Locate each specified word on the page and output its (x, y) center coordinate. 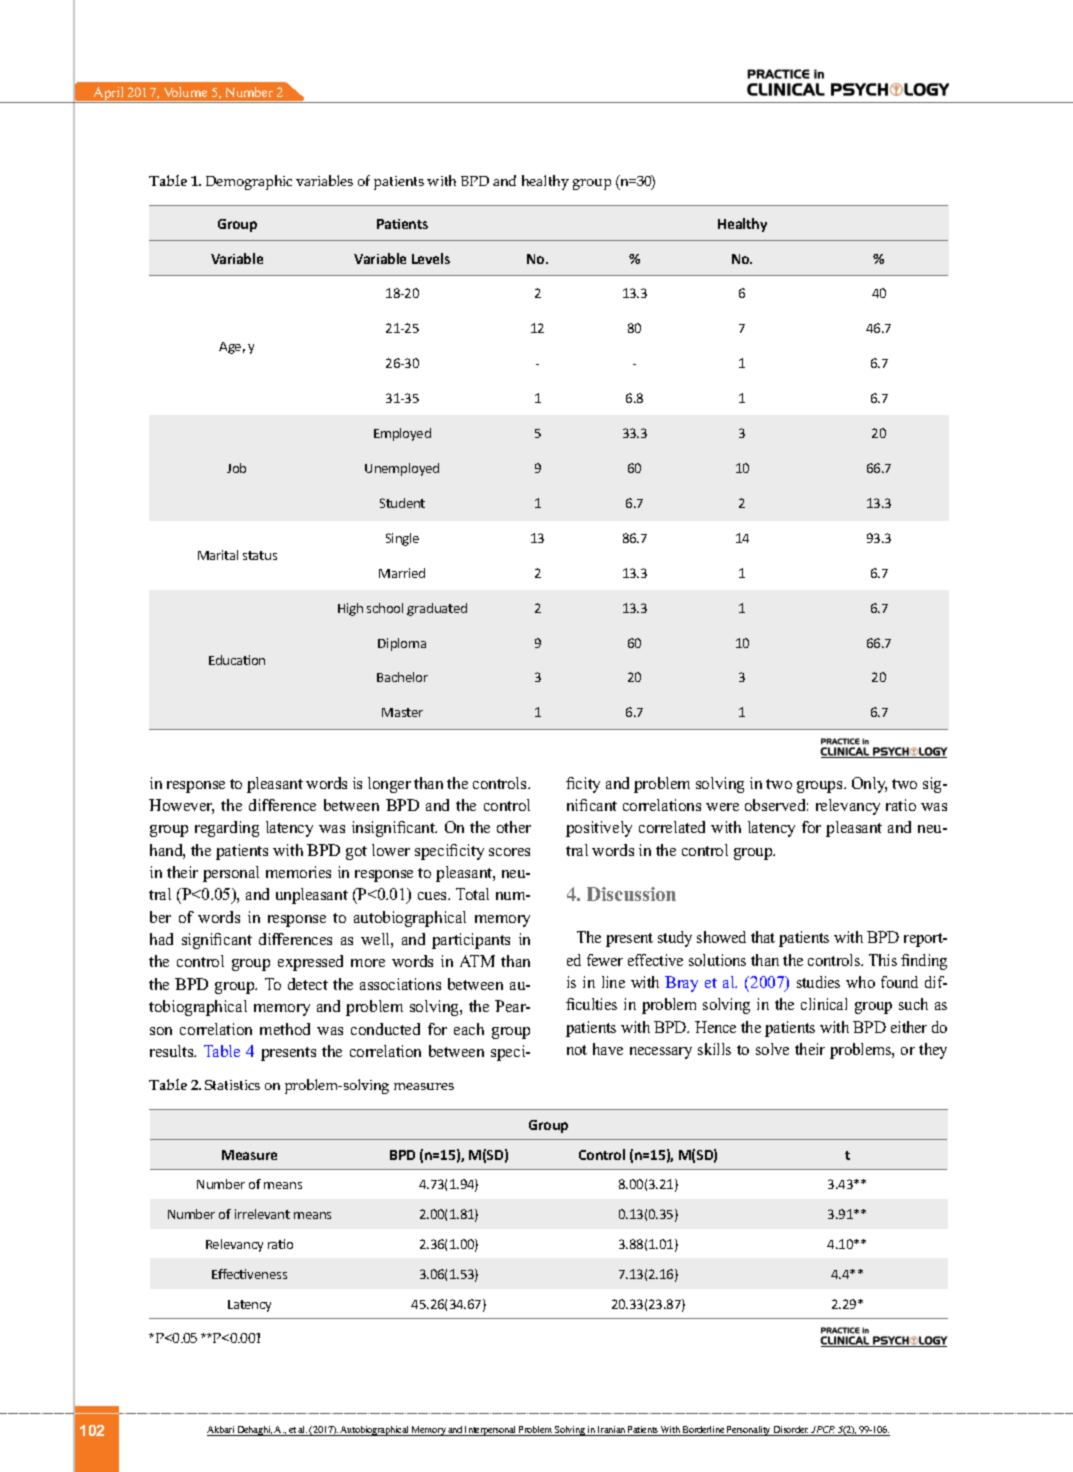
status (260, 555)
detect (308, 984)
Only (869, 785)
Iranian (611, 1431)
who (860, 982)
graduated (437, 609)
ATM (477, 961)
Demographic (249, 182)
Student (402, 503)
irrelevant (262, 1214)
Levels (431, 258)
